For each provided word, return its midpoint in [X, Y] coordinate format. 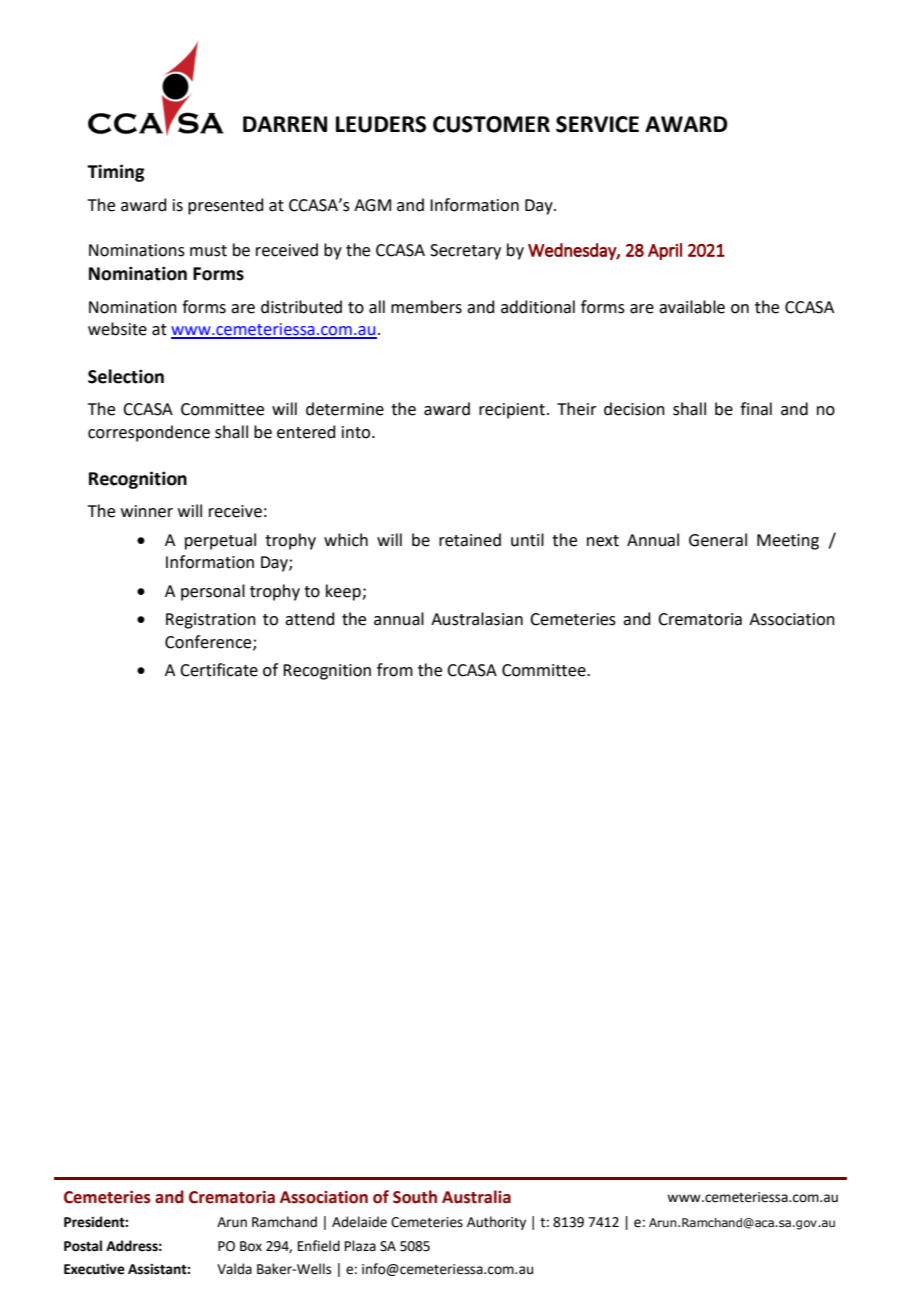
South [415, 1197]
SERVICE [597, 124]
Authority [496, 1223]
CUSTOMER [491, 124]
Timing [116, 173]
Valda [234, 1269]
